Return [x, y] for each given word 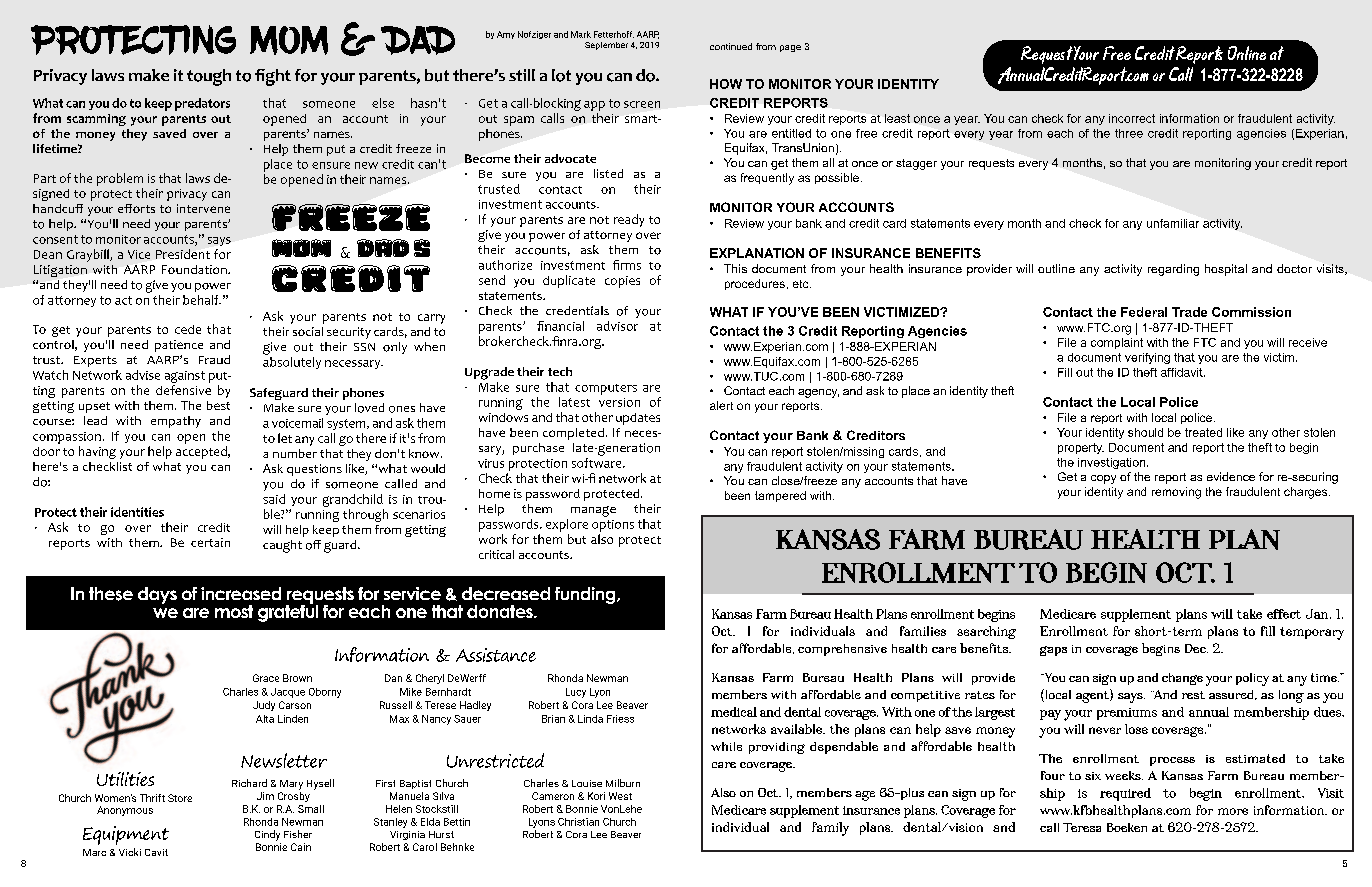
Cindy [267, 835]
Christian [578, 822]
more [1233, 811]
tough [209, 77]
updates [638, 419]
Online [1247, 53]
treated [1203, 432]
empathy [176, 422]
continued [731, 46]
